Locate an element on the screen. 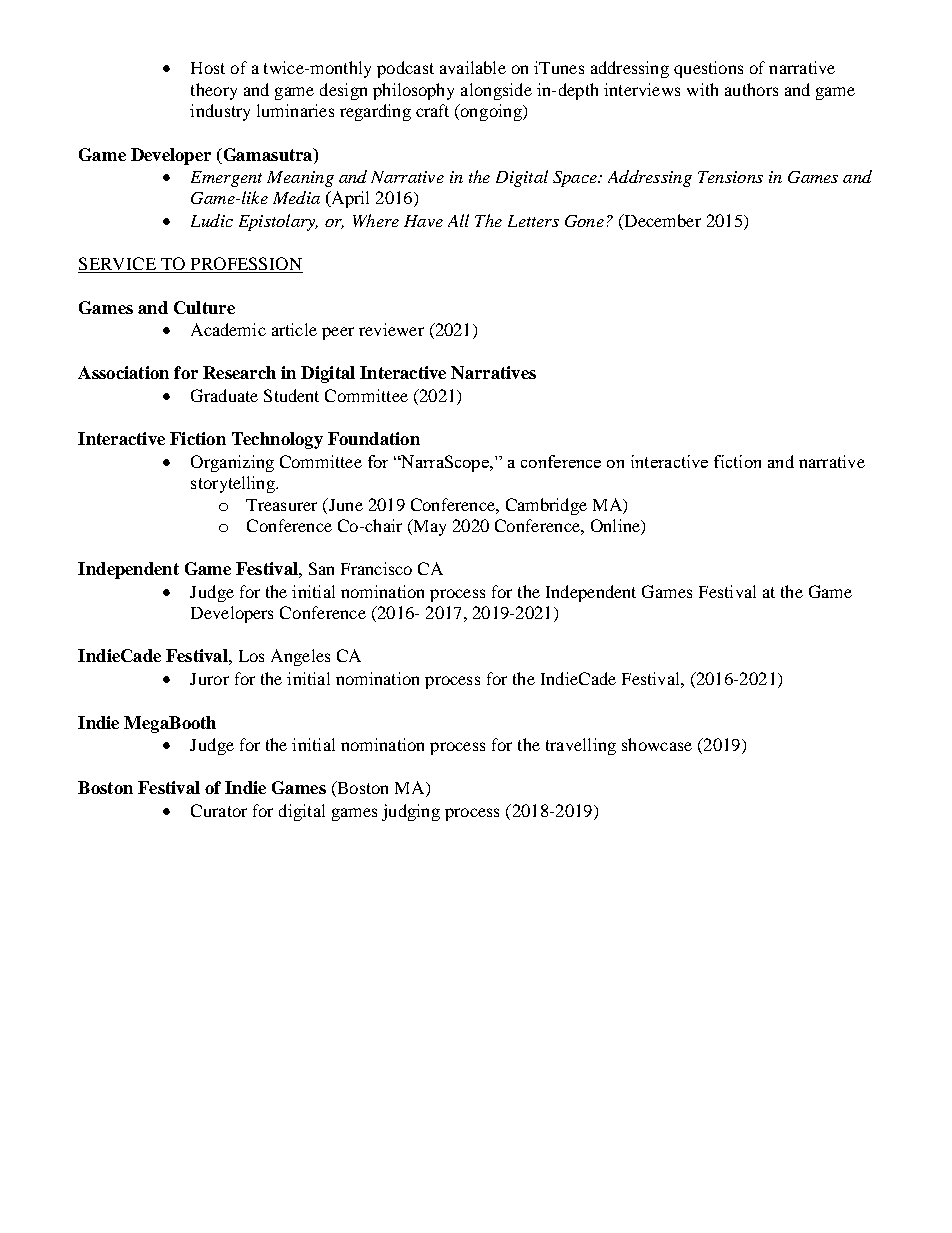 The height and width of the screenshot is (1233, 952). Foundation is located at coordinates (374, 438).
